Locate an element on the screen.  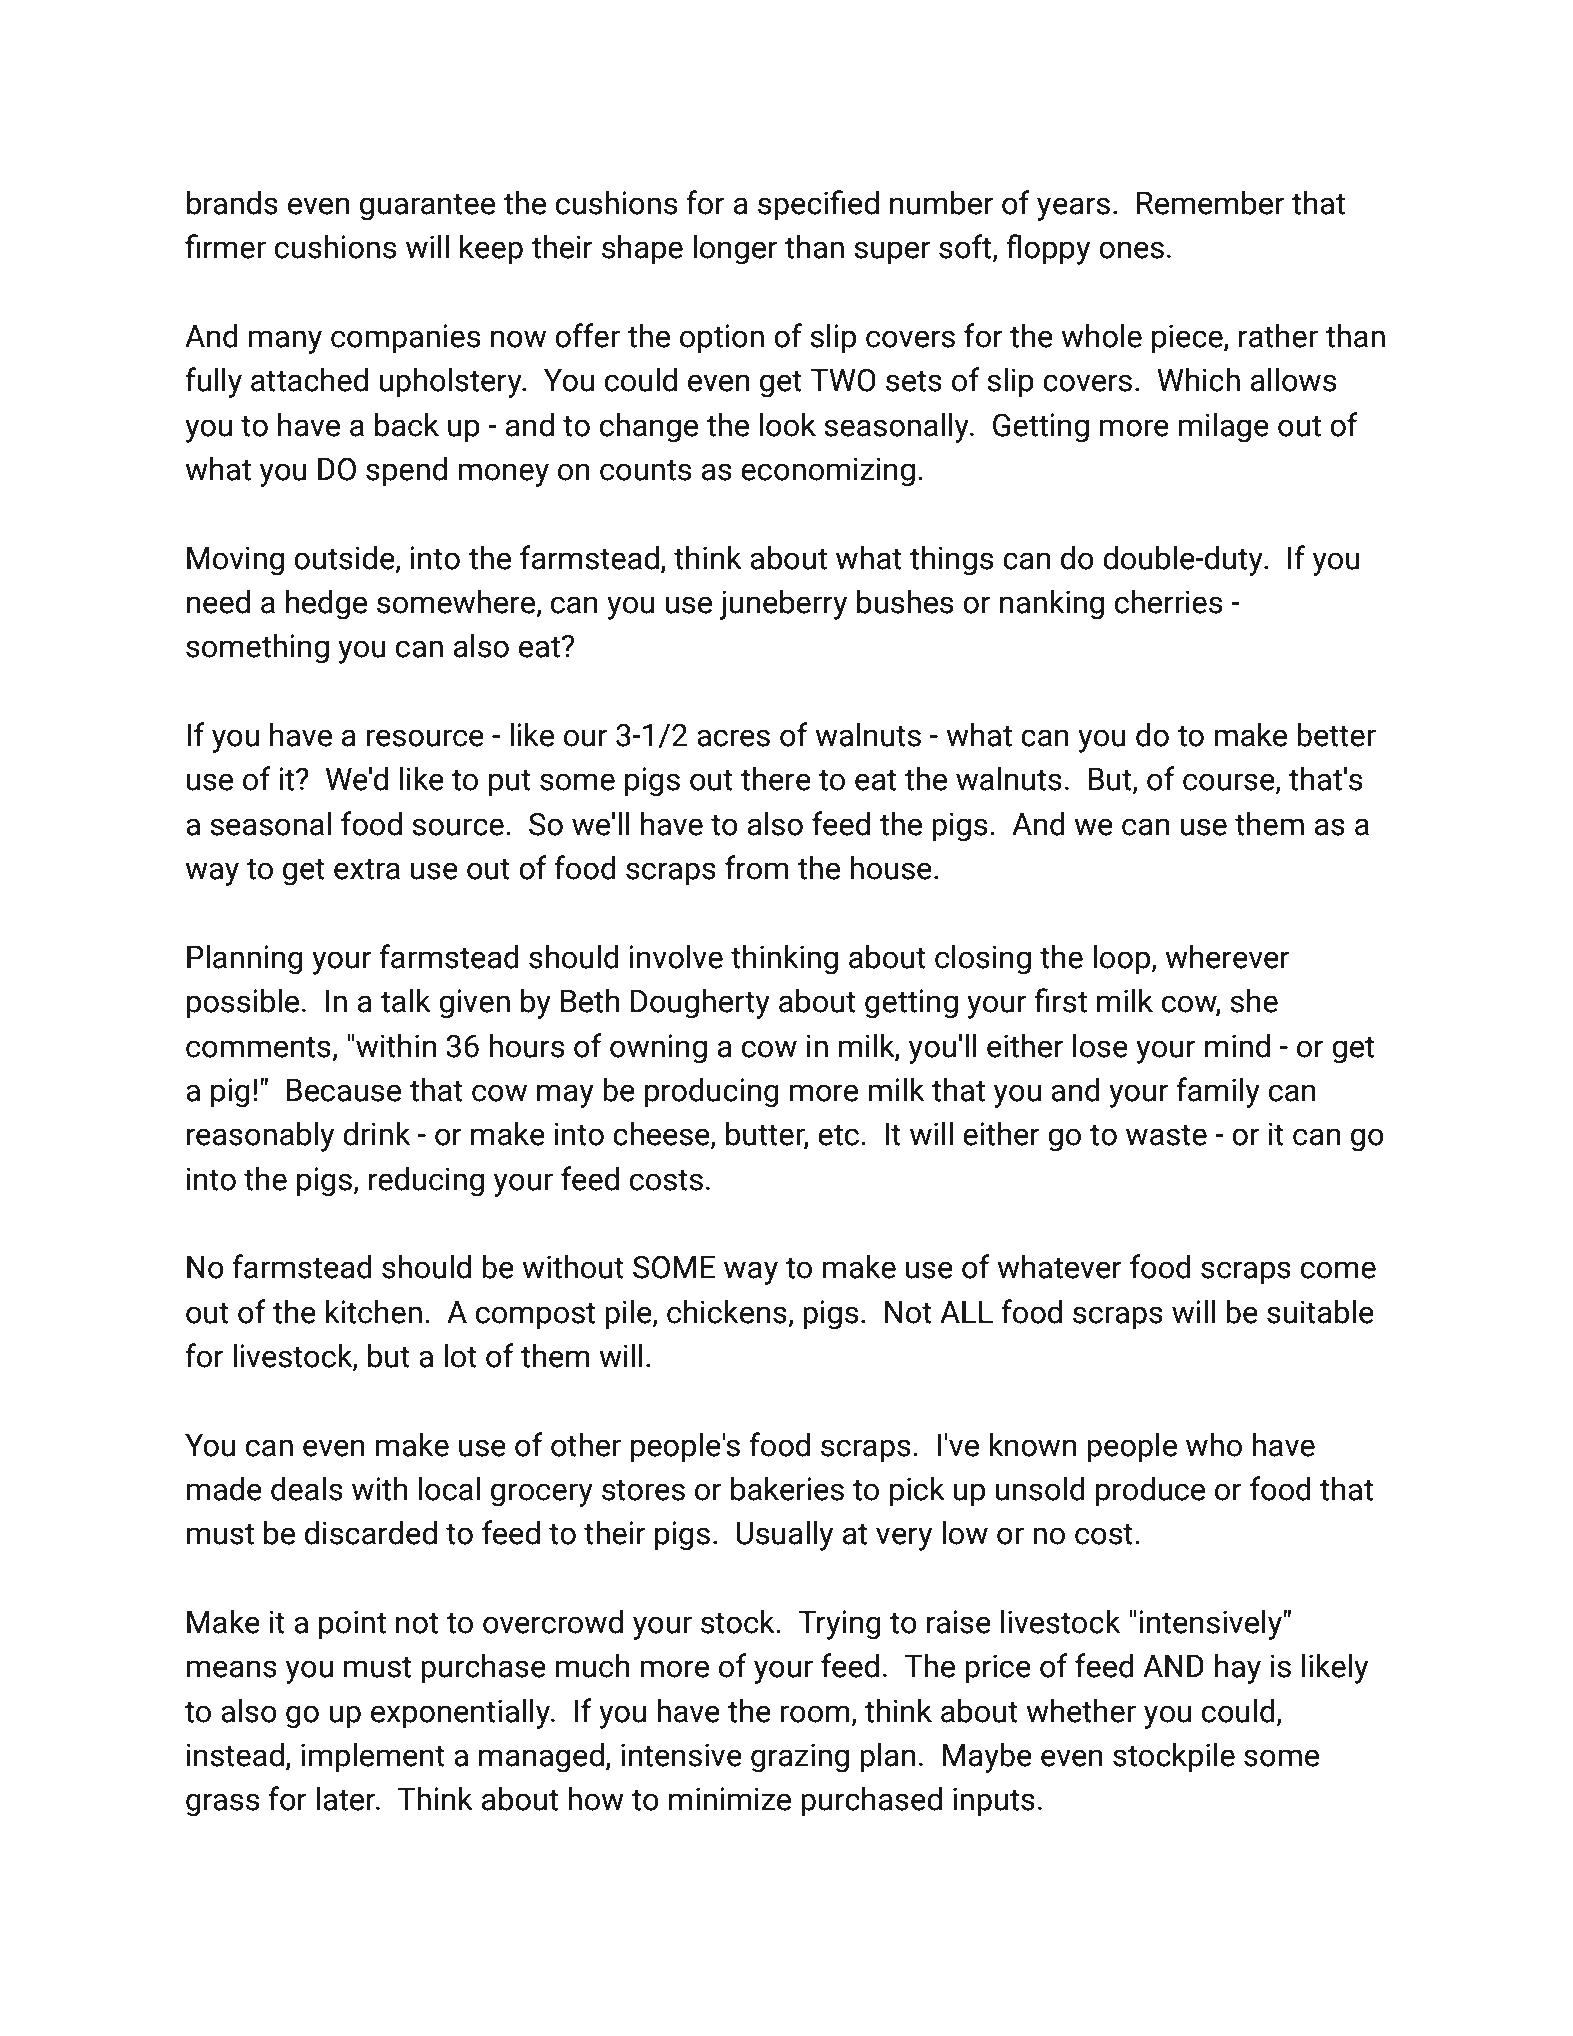
implement is located at coordinates (373, 1758).
